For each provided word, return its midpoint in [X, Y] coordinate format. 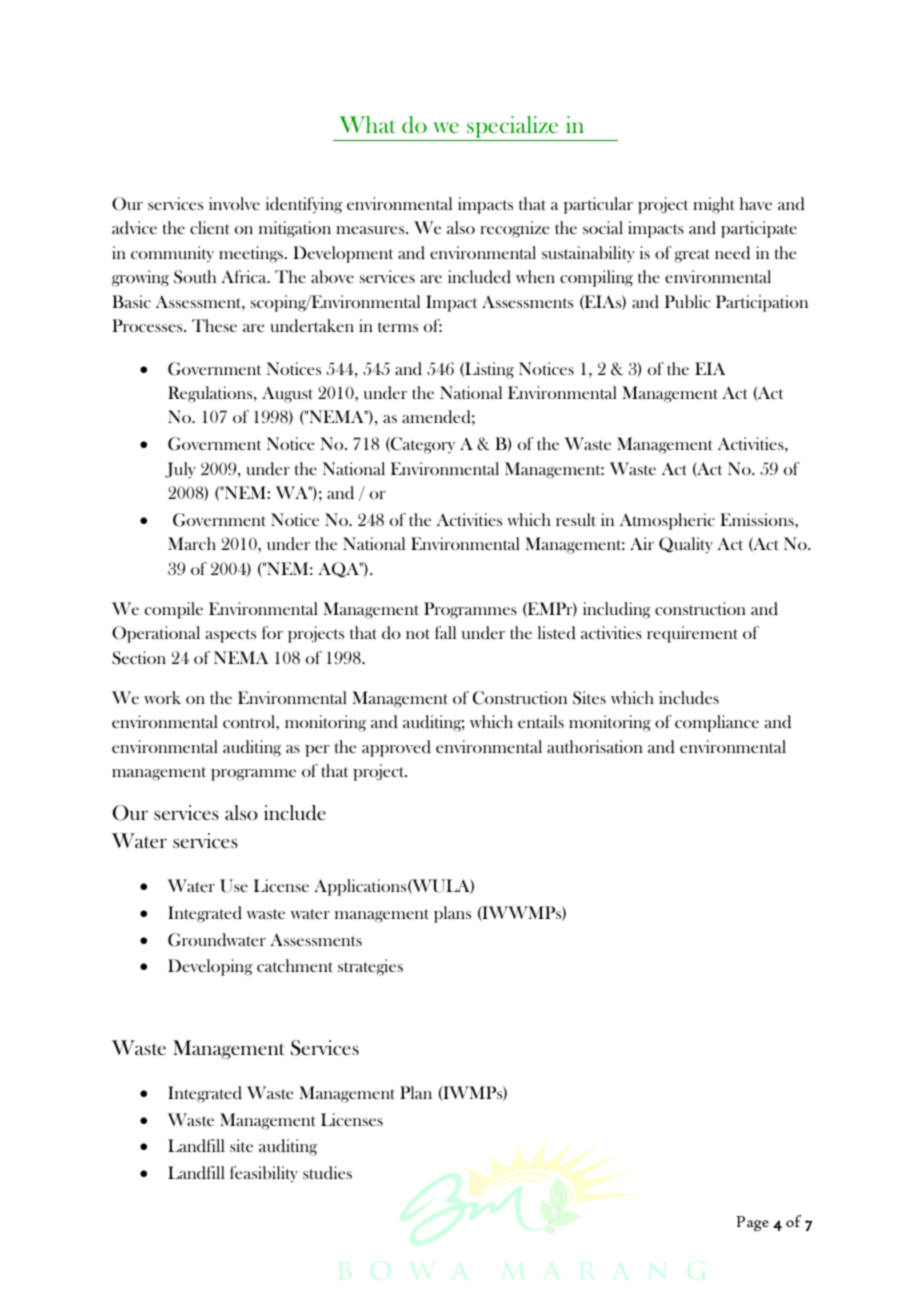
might [714, 205]
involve [234, 203]
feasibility [264, 1174]
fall [445, 632]
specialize [513, 128]
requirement [692, 634]
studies [327, 1172]
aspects [231, 636]
